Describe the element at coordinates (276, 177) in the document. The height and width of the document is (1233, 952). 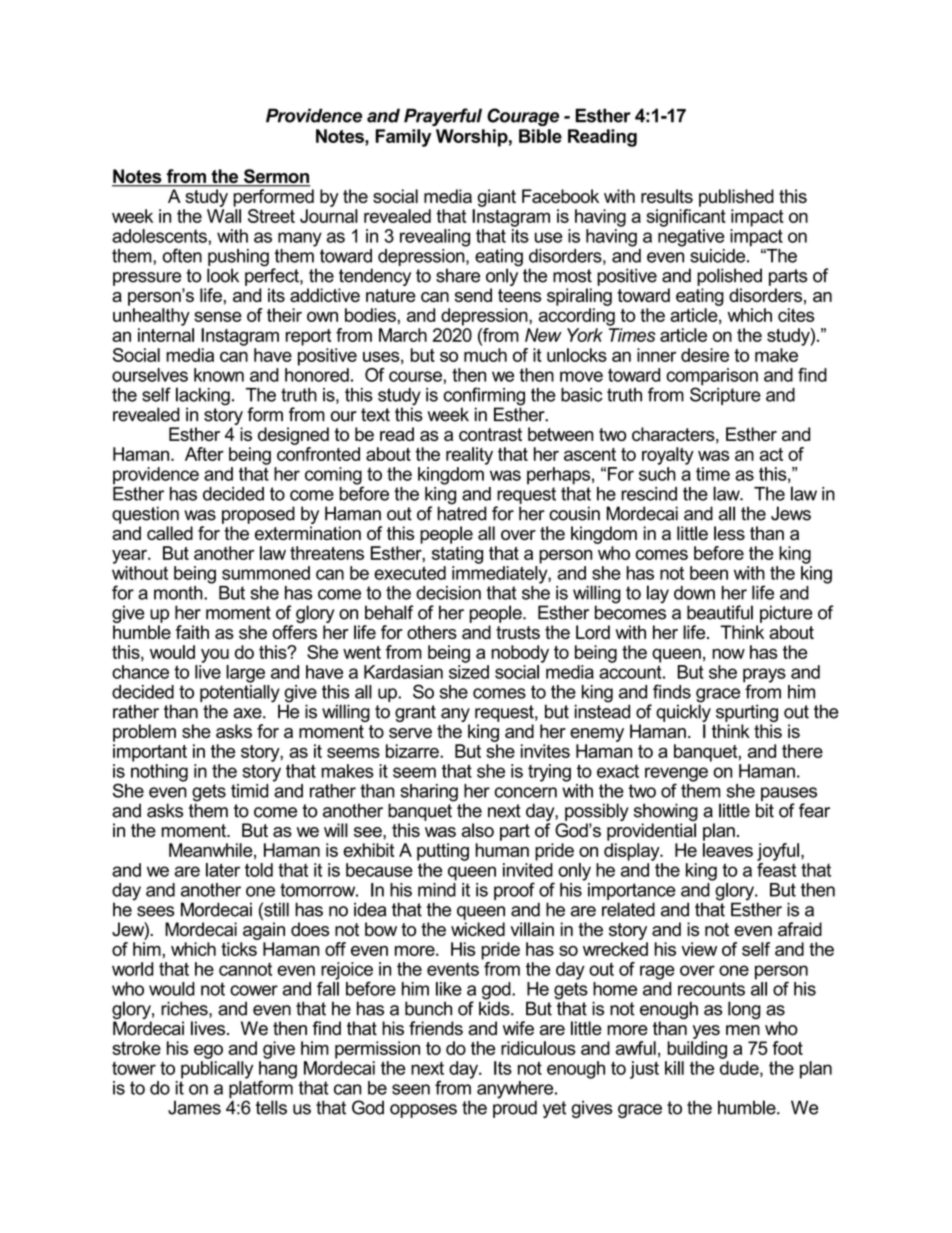
I see `Sermon` at that location.
